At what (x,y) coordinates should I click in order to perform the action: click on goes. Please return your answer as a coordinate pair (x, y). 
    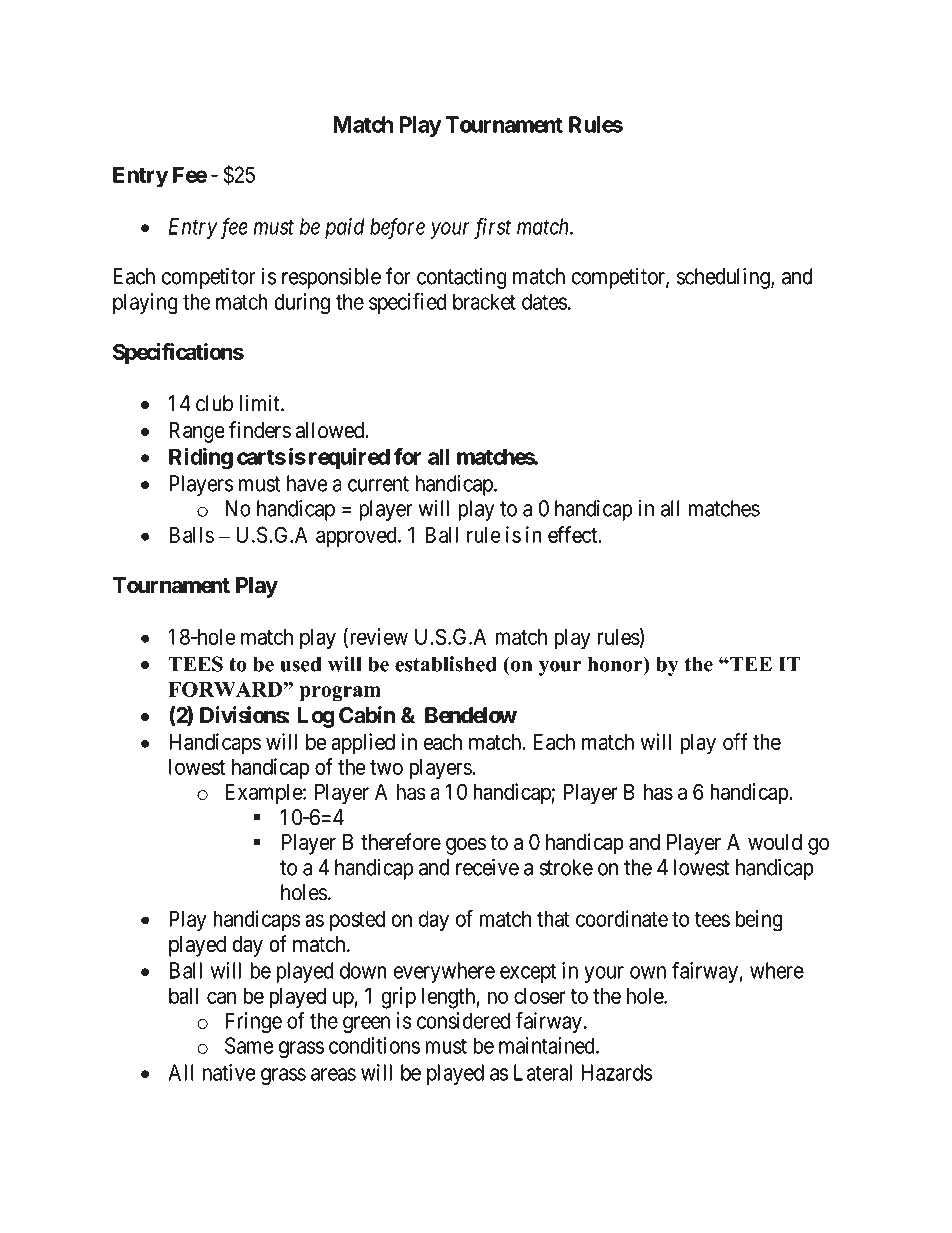
    Looking at the image, I should click on (466, 846).
